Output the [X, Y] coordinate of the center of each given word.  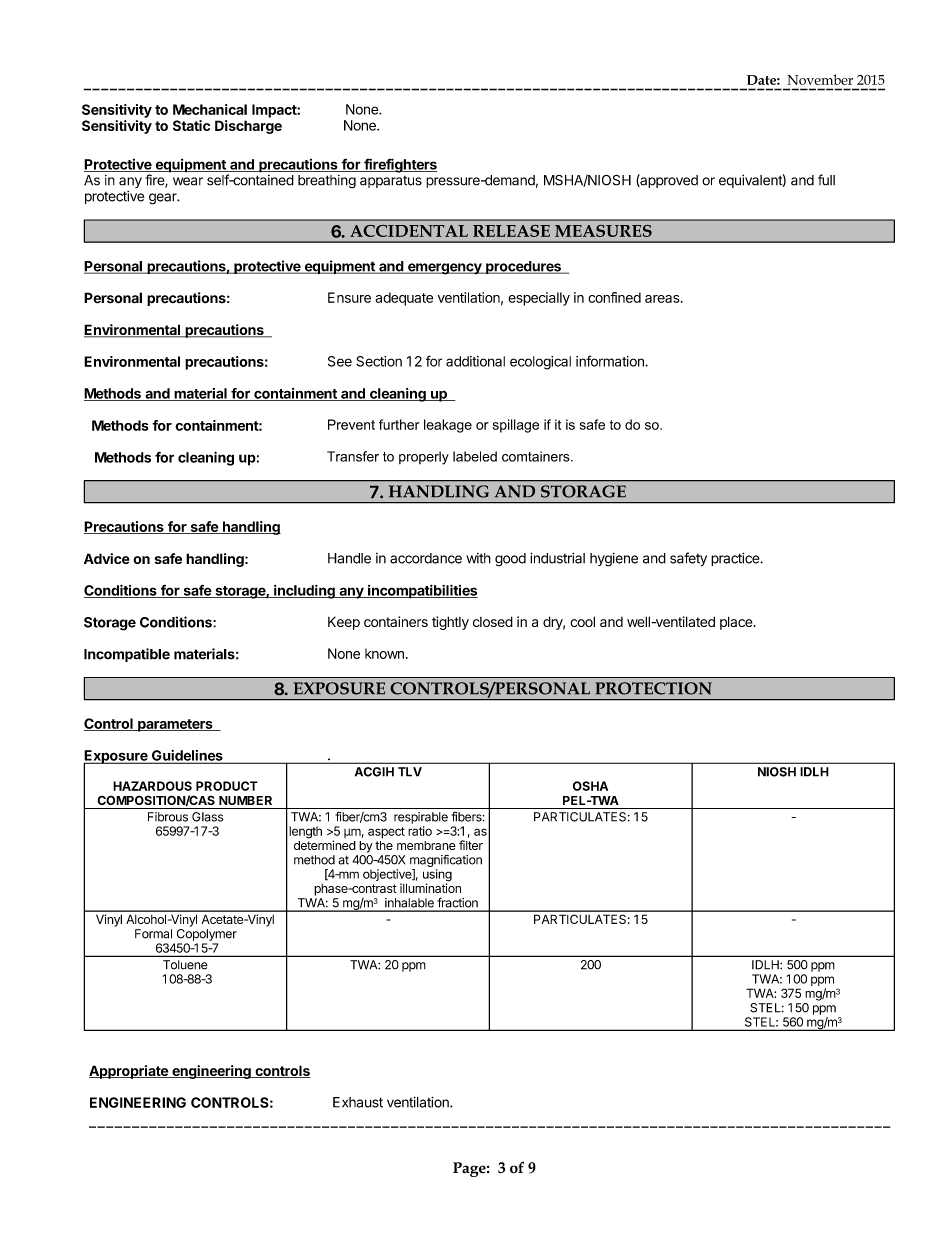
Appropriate [129, 1072]
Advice [107, 558]
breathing [327, 182]
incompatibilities [422, 591]
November [820, 79]
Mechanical [210, 109]
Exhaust [358, 1102]
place [736, 623]
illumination [430, 887]
